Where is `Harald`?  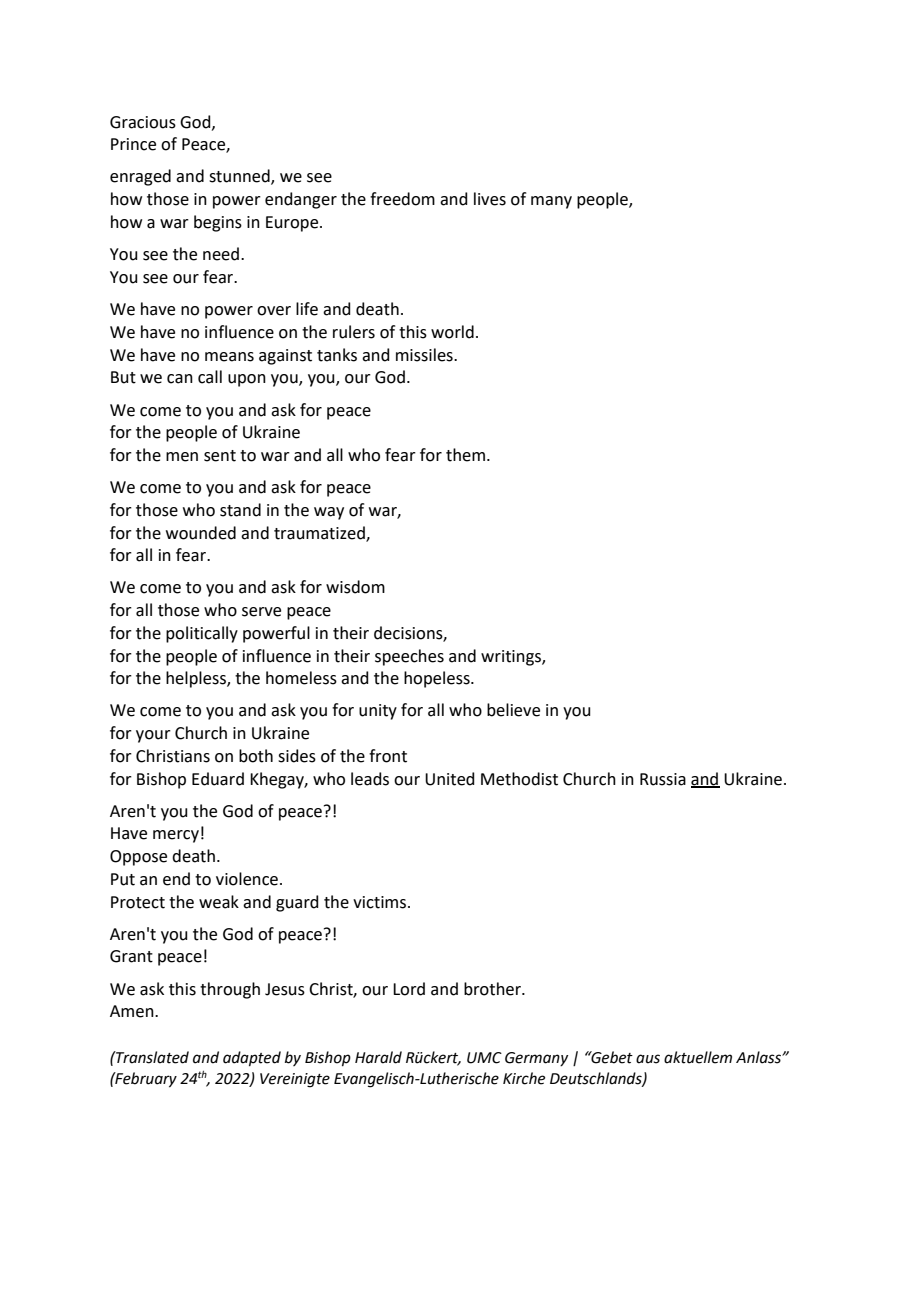
Harald is located at coordinates (378, 1057).
